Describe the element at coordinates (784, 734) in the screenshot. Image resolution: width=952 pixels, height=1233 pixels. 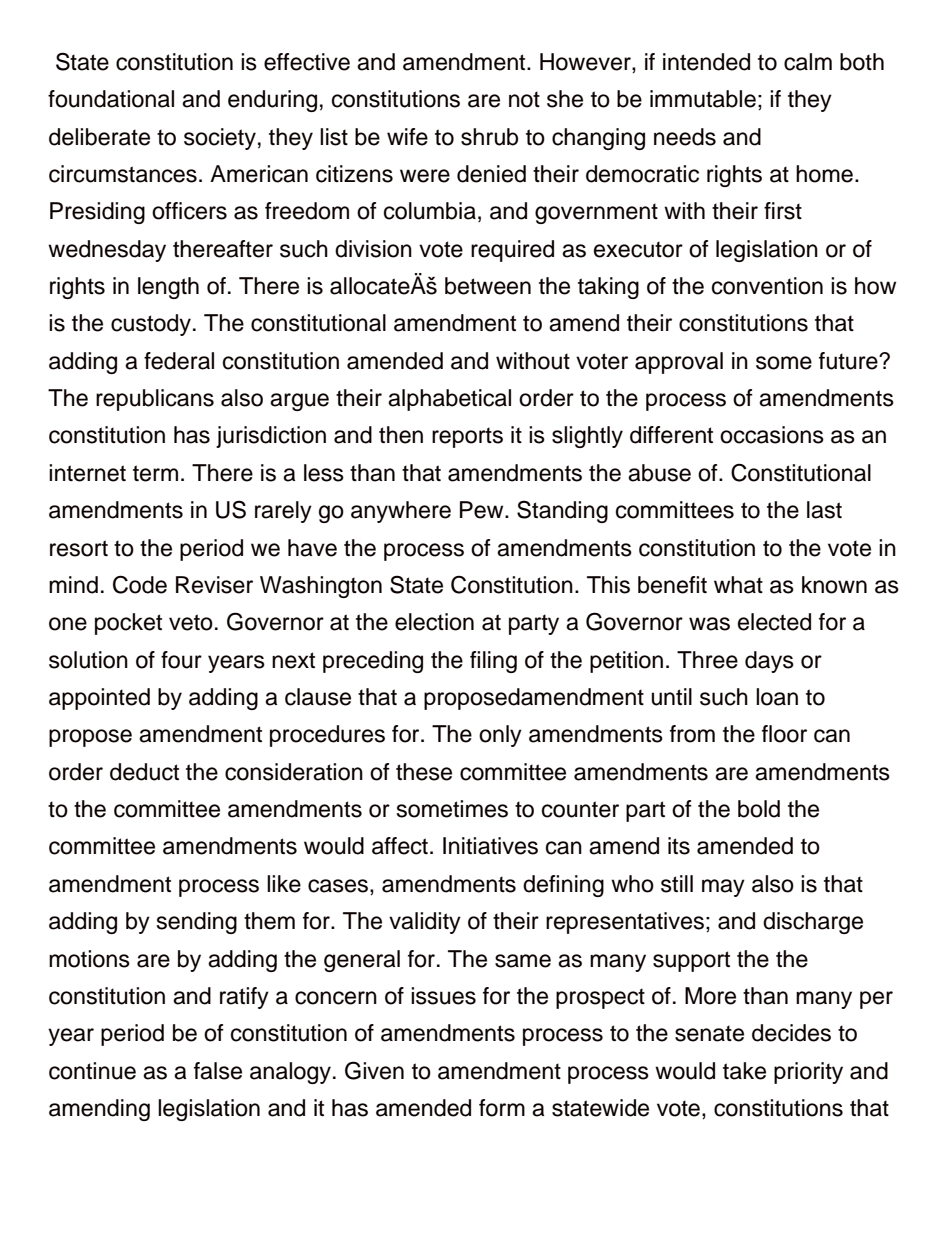
I see `floor` at that location.
